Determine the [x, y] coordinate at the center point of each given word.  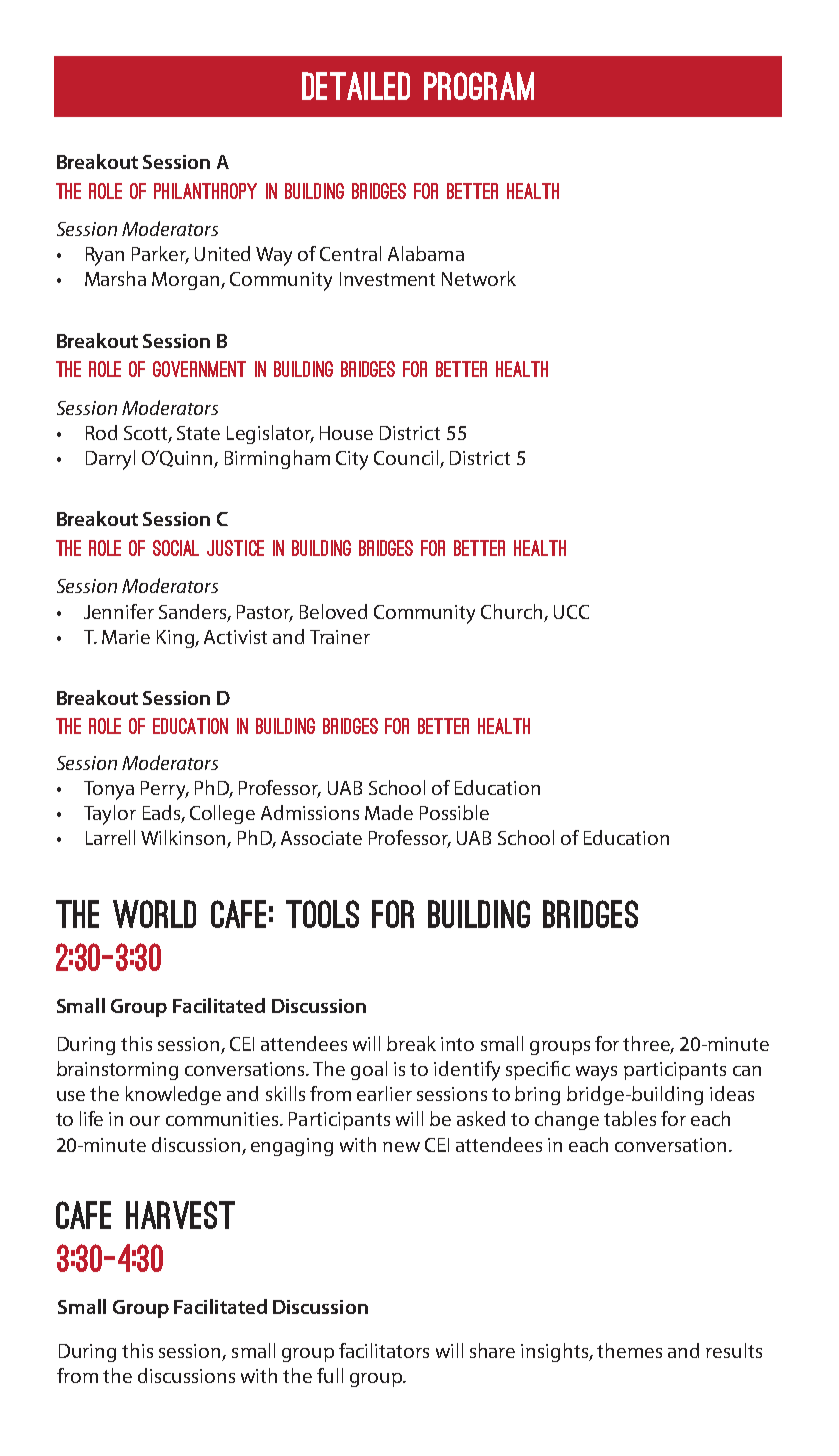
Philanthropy [205, 191]
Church [511, 611]
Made [389, 812]
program [479, 86]
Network [479, 278]
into [457, 1044]
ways [596, 1073]
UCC [571, 612]
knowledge [173, 1095]
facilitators [384, 1350]
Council [407, 459]
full [330, 1375]
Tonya [109, 790]
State [198, 433]
